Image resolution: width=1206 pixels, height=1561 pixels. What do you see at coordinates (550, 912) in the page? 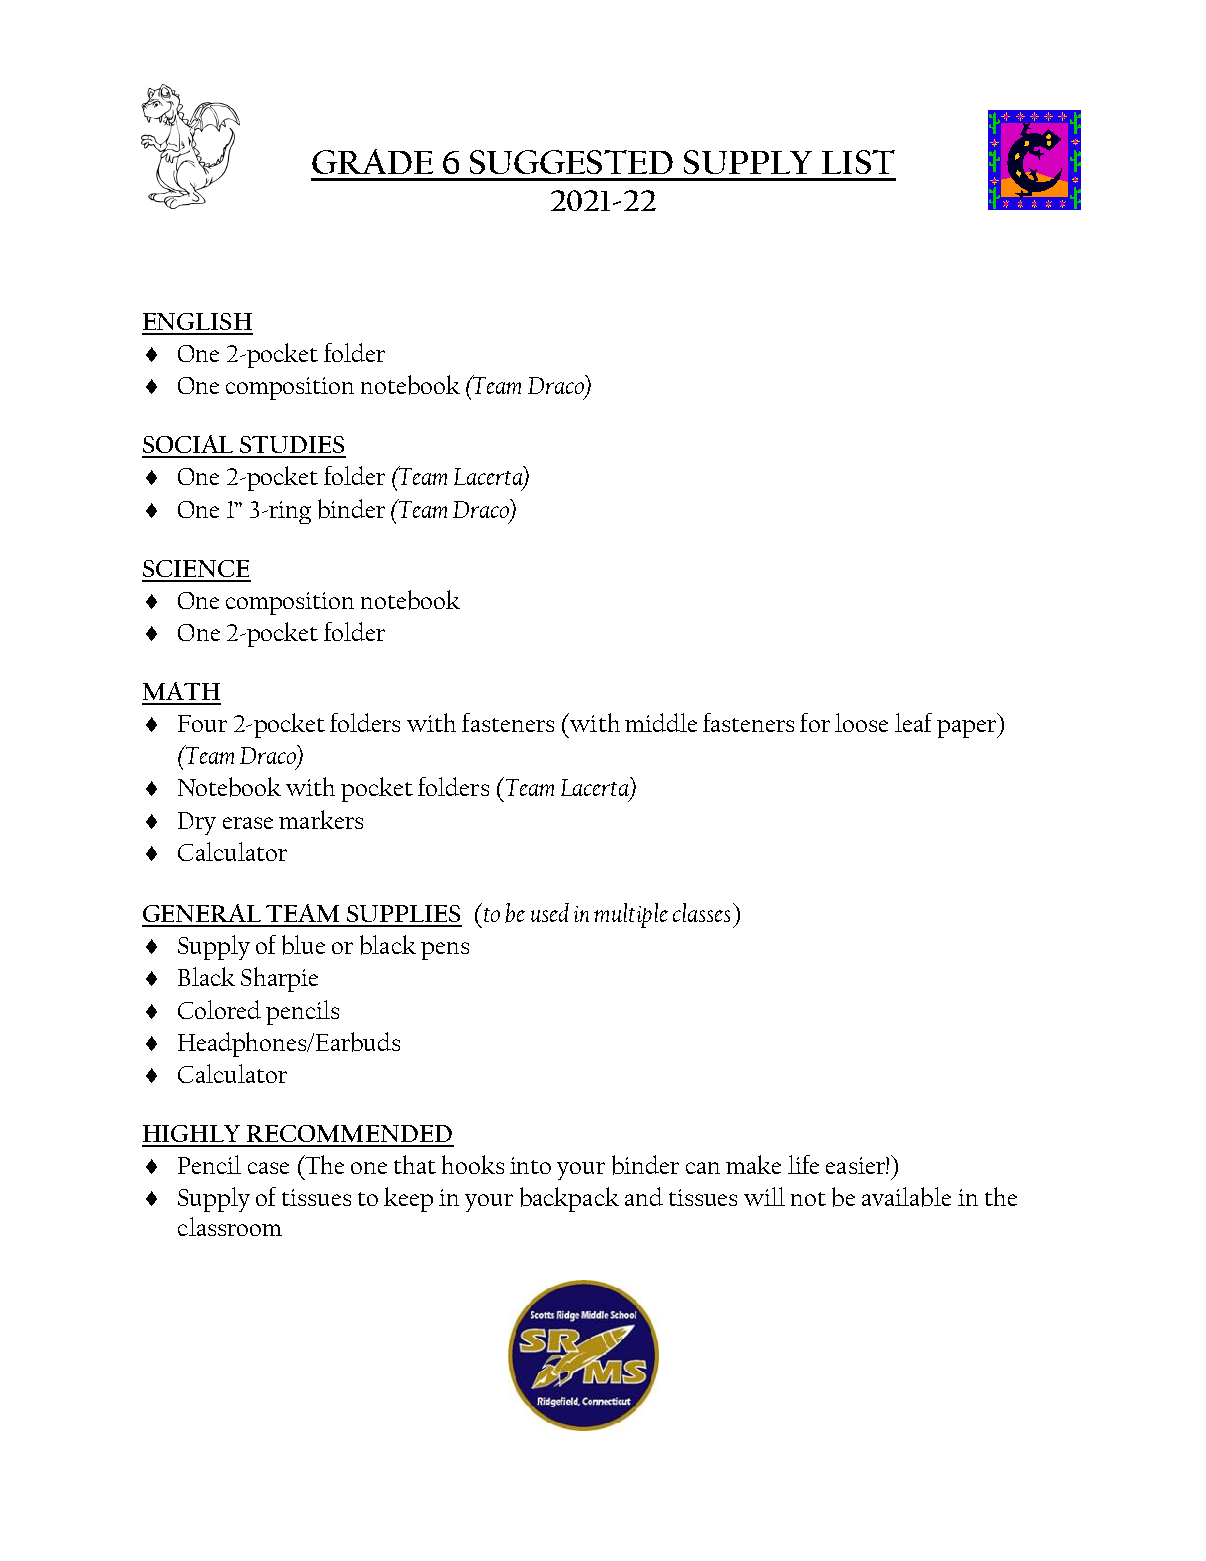
I see `used` at bounding box center [550, 912].
